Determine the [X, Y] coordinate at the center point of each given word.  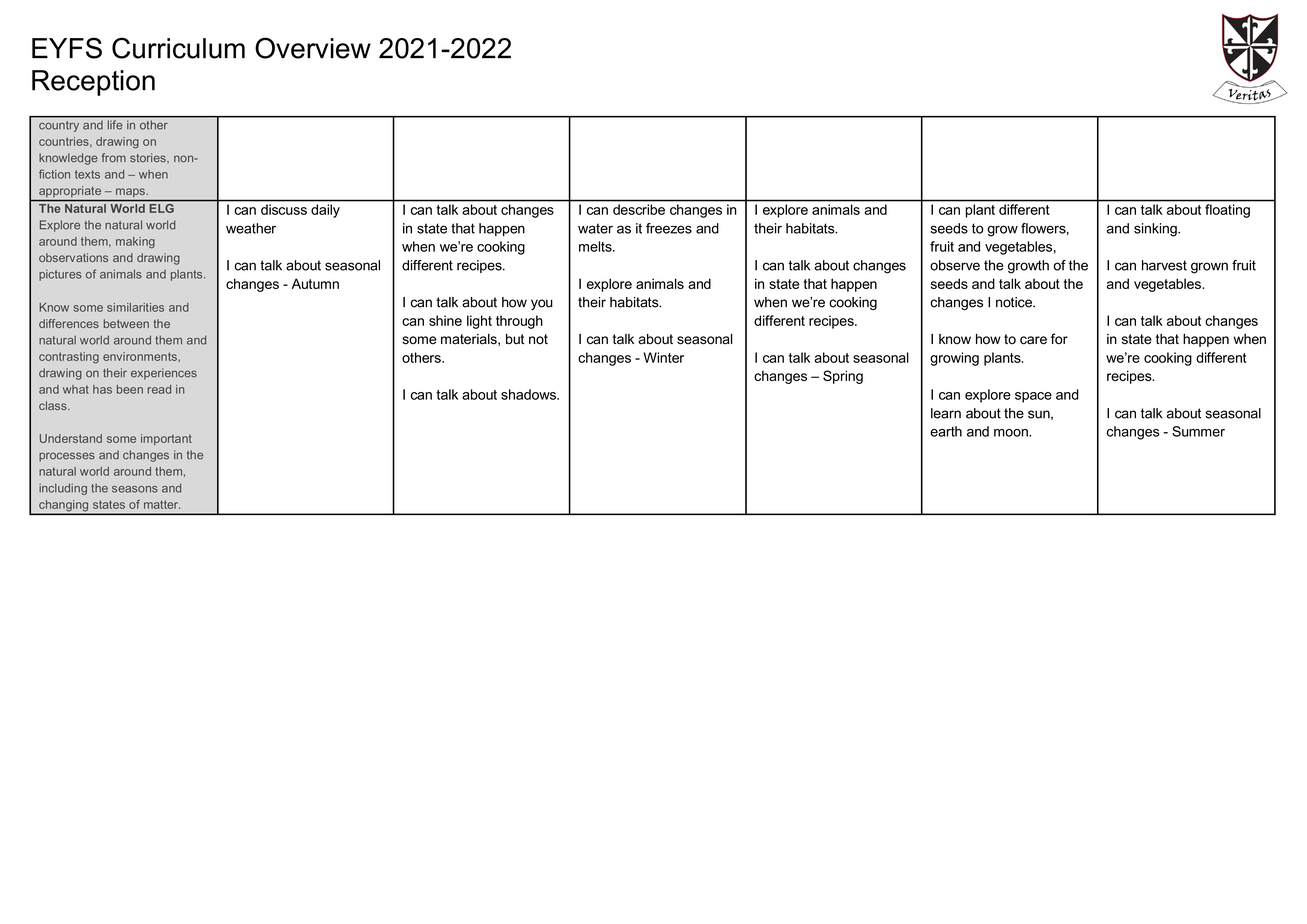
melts [596, 246]
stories [149, 158]
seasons [135, 489]
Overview [313, 48]
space [1033, 397]
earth [946, 431]
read [159, 389]
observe [955, 265]
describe [639, 209]
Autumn [315, 283]
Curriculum [178, 48]
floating [1227, 211]
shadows [529, 394]
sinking [1156, 230]
